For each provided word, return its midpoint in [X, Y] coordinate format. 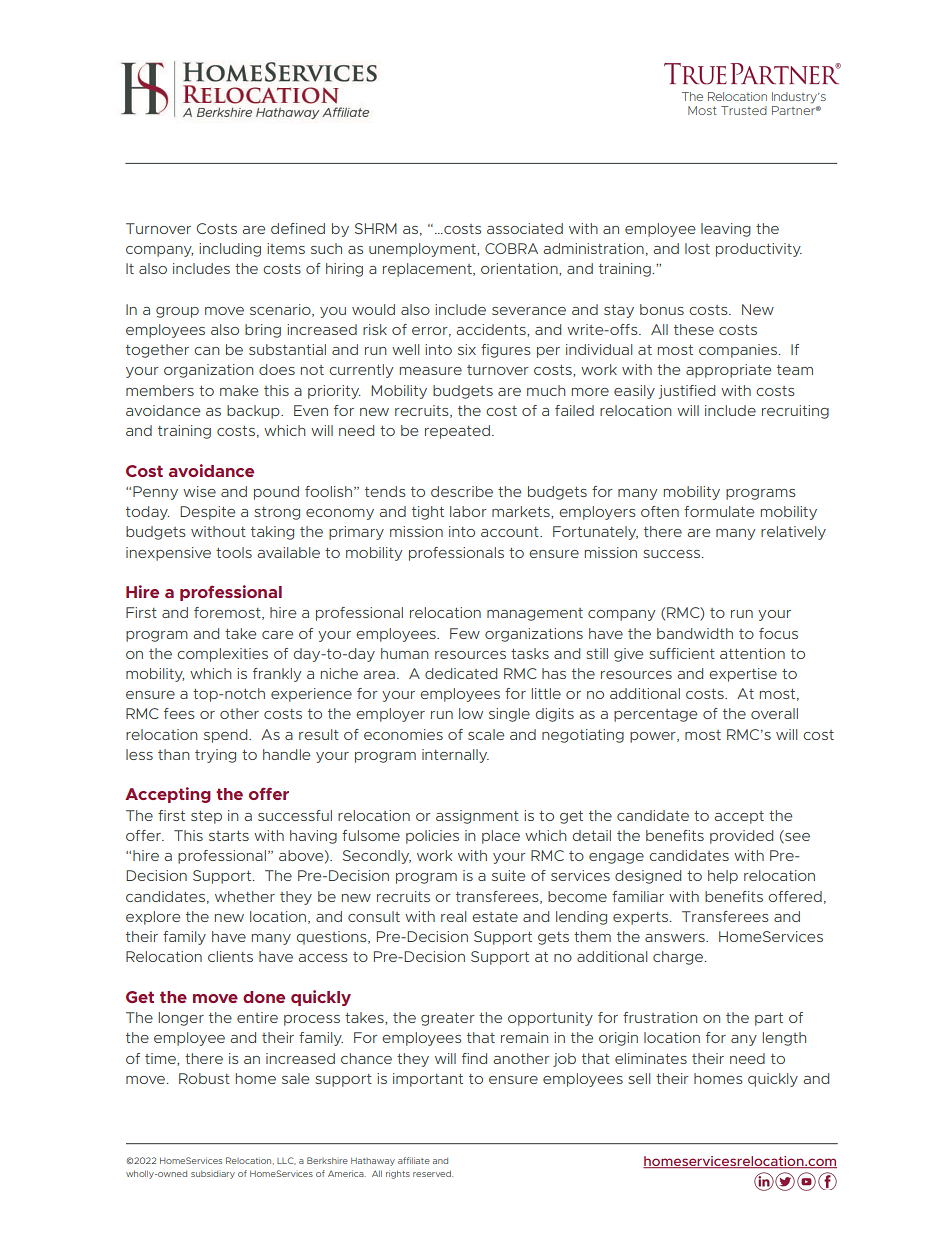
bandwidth [695, 633]
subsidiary [213, 1174]
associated [525, 228]
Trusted [744, 110]
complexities [222, 655]
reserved [433, 1173]
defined [298, 228]
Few [465, 633]
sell [639, 1078]
